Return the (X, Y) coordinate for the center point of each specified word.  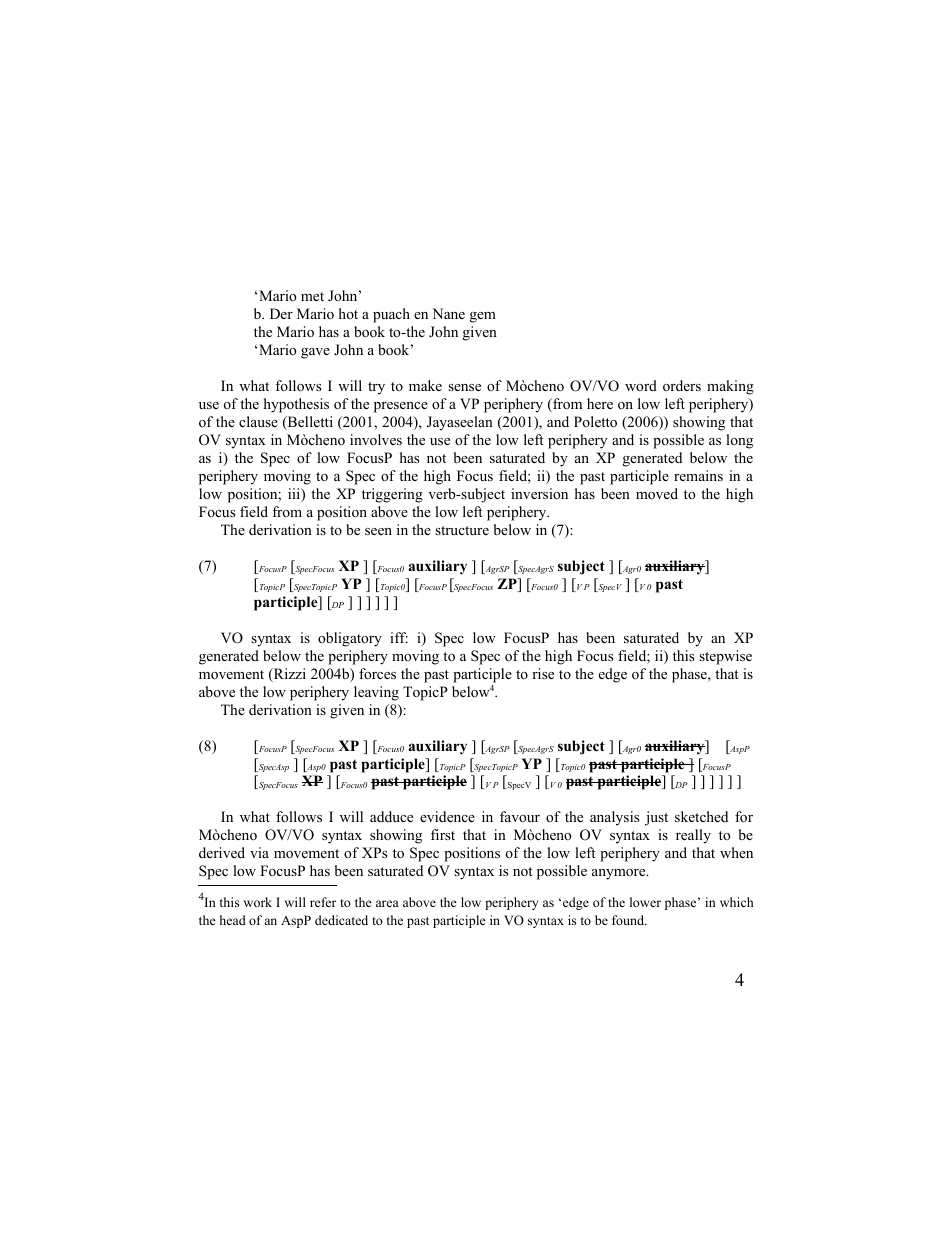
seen (378, 531)
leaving (376, 693)
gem (483, 317)
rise (543, 673)
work (258, 902)
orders (682, 385)
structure (462, 530)
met (312, 296)
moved (657, 494)
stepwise (725, 657)
